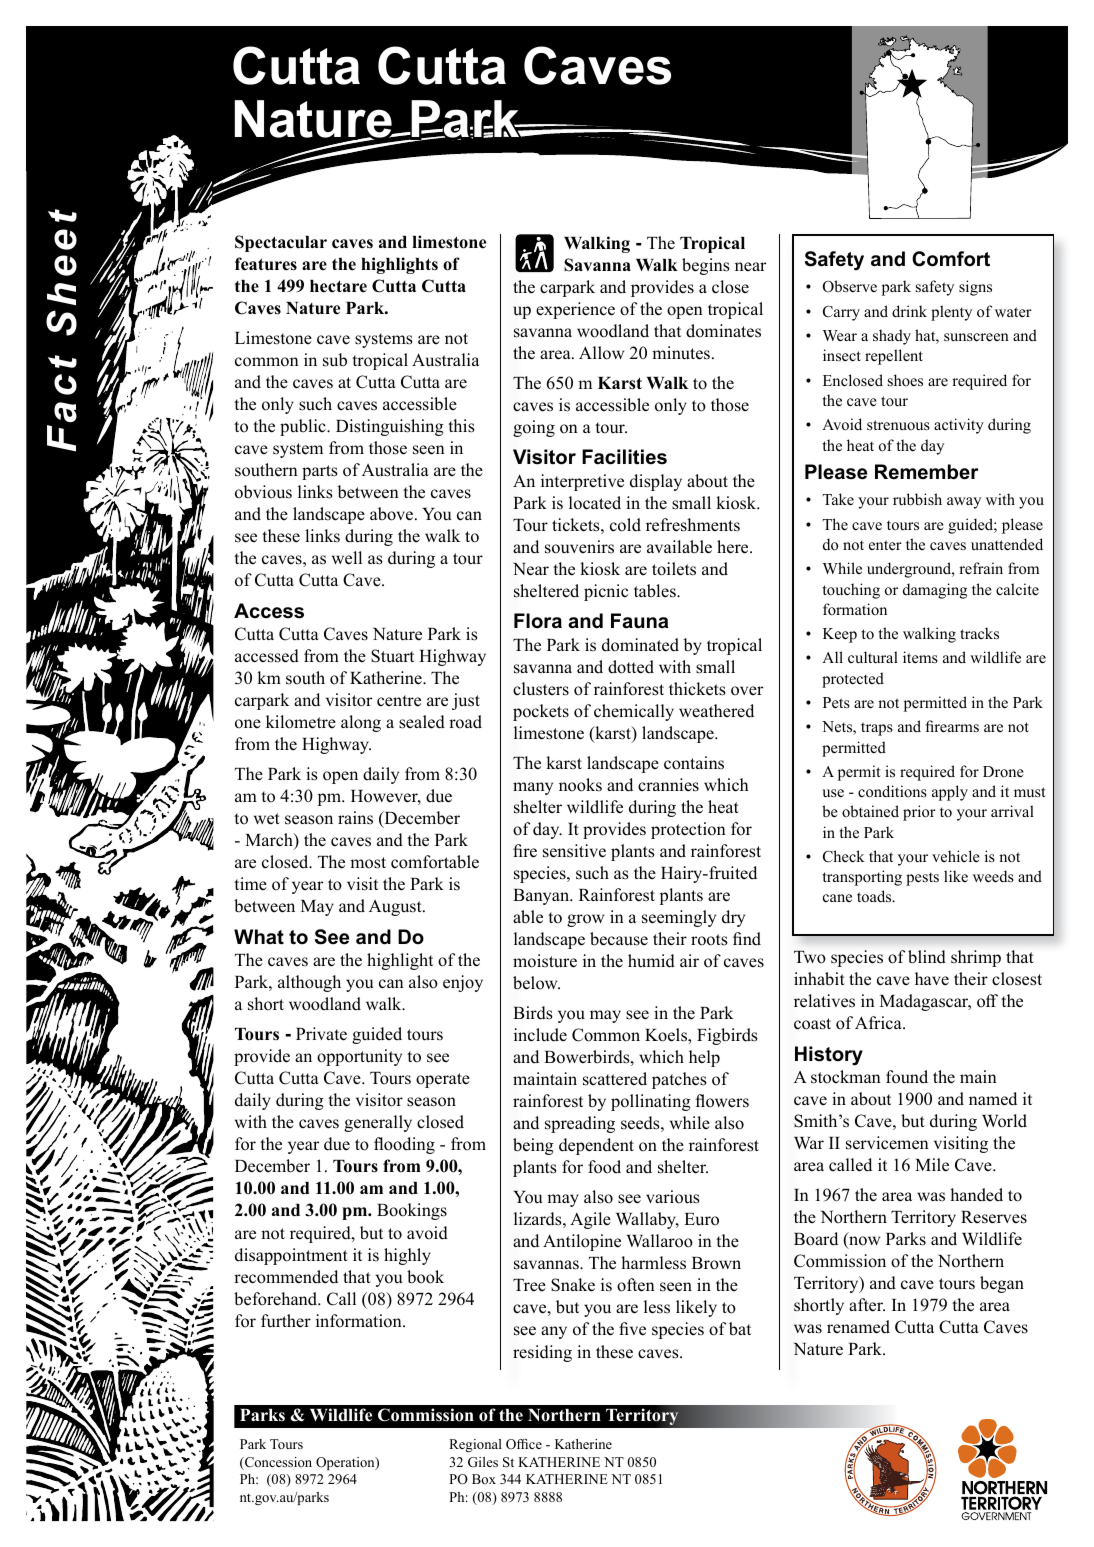  I want to click on after, so click(867, 1305).
